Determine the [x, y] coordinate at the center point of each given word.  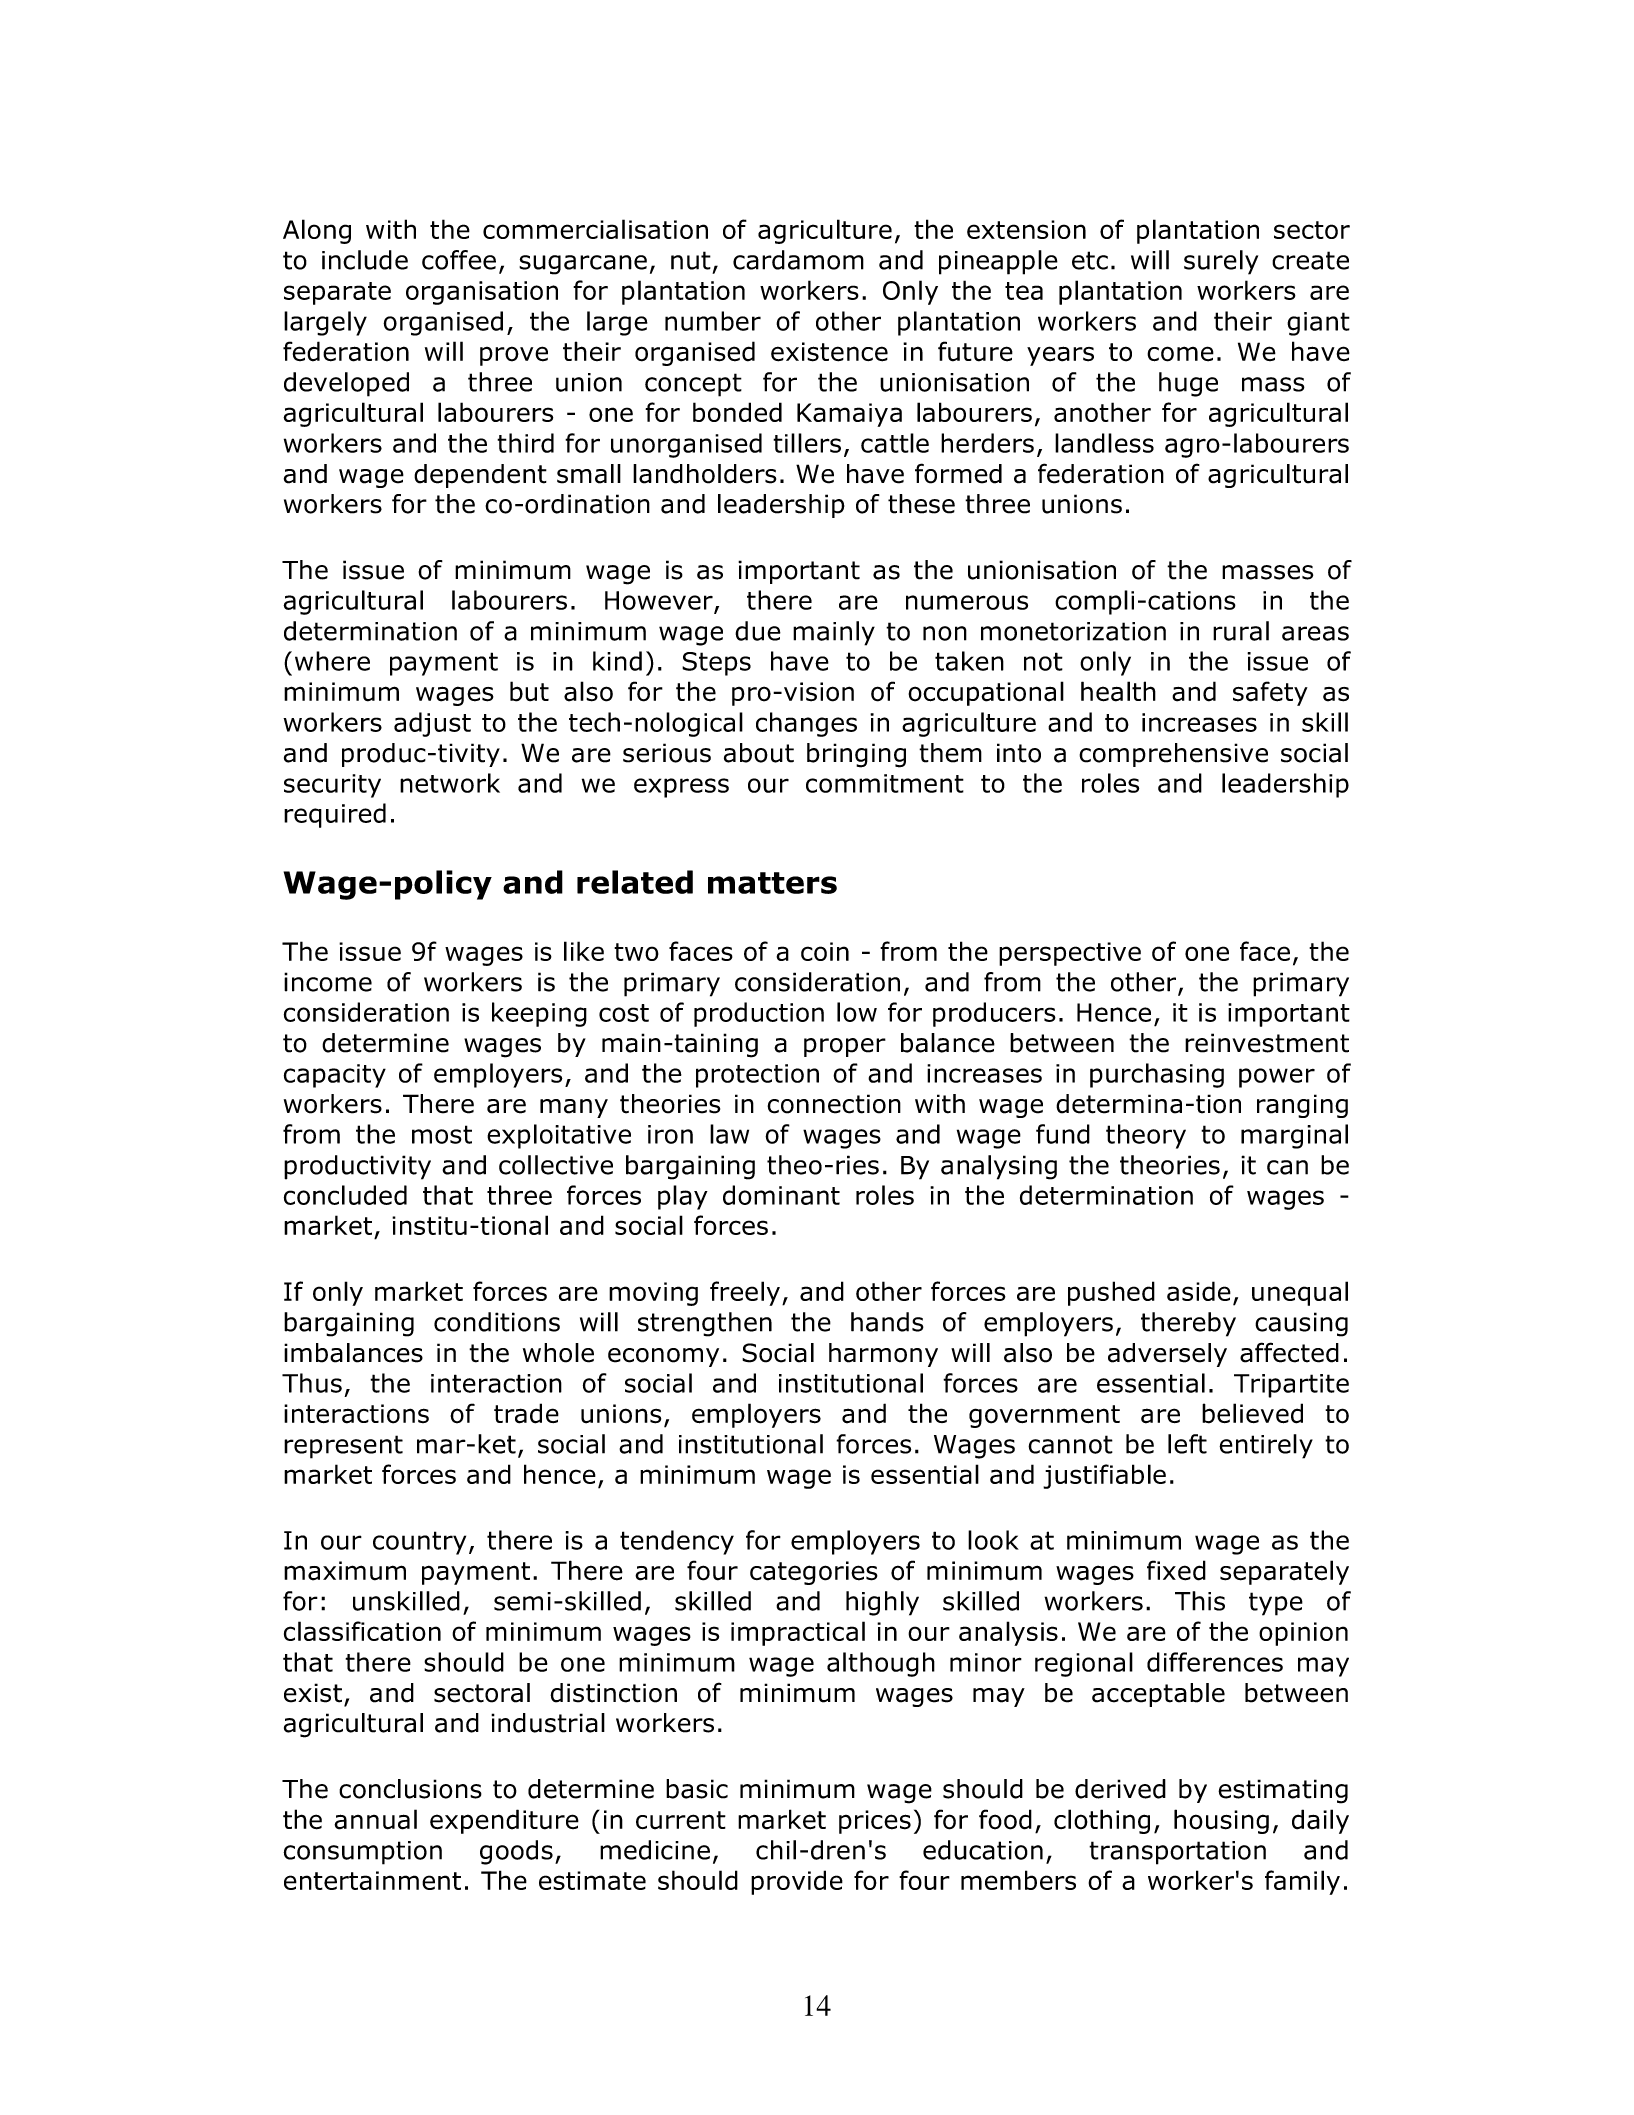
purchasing [1157, 1075]
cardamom [798, 260]
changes [806, 724]
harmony [883, 1355]
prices [875, 1822]
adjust [432, 724]
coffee [459, 260]
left [1187, 1444]
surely [1221, 262]
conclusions [410, 1789]
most [442, 1134]
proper [845, 1047]
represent [343, 1447]
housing [1221, 1821]
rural [1241, 631]
